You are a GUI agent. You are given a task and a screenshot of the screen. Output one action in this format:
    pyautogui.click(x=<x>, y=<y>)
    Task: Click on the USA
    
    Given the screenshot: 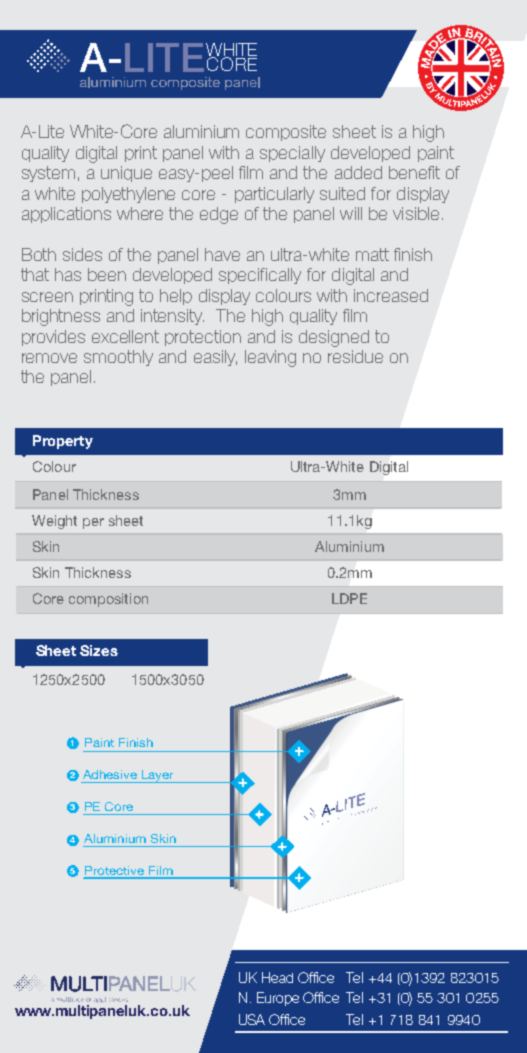 What is the action you would take?
    pyautogui.click(x=252, y=1019)
